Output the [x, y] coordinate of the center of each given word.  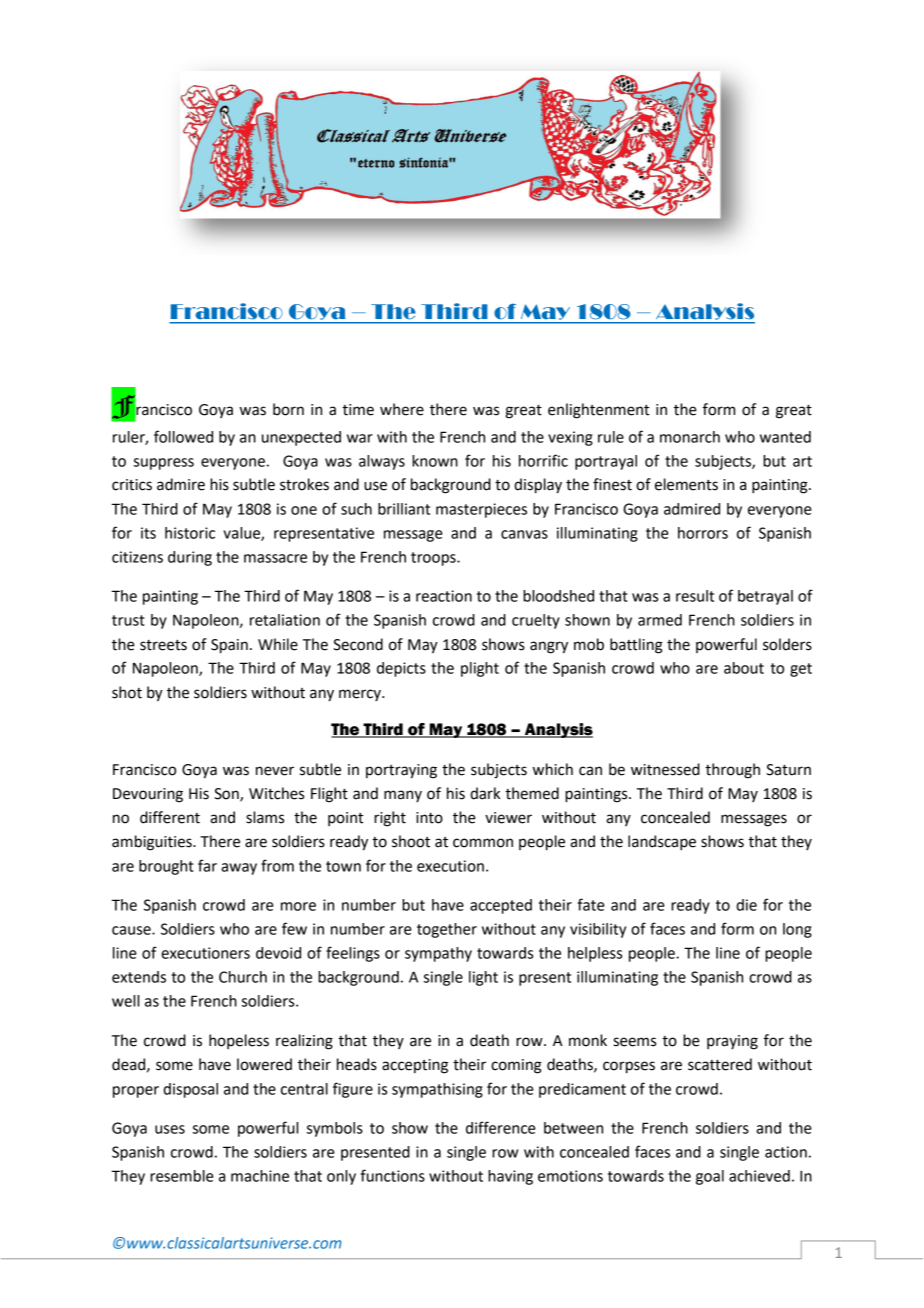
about [744, 668]
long [797, 930]
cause [132, 930]
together [447, 930]
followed [183, 436]
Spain [229, 646]
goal [710, 1177]
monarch [690, 437]
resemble [182, 1176]
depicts [401, 669]
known [435, 461]
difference [501, 1127]
